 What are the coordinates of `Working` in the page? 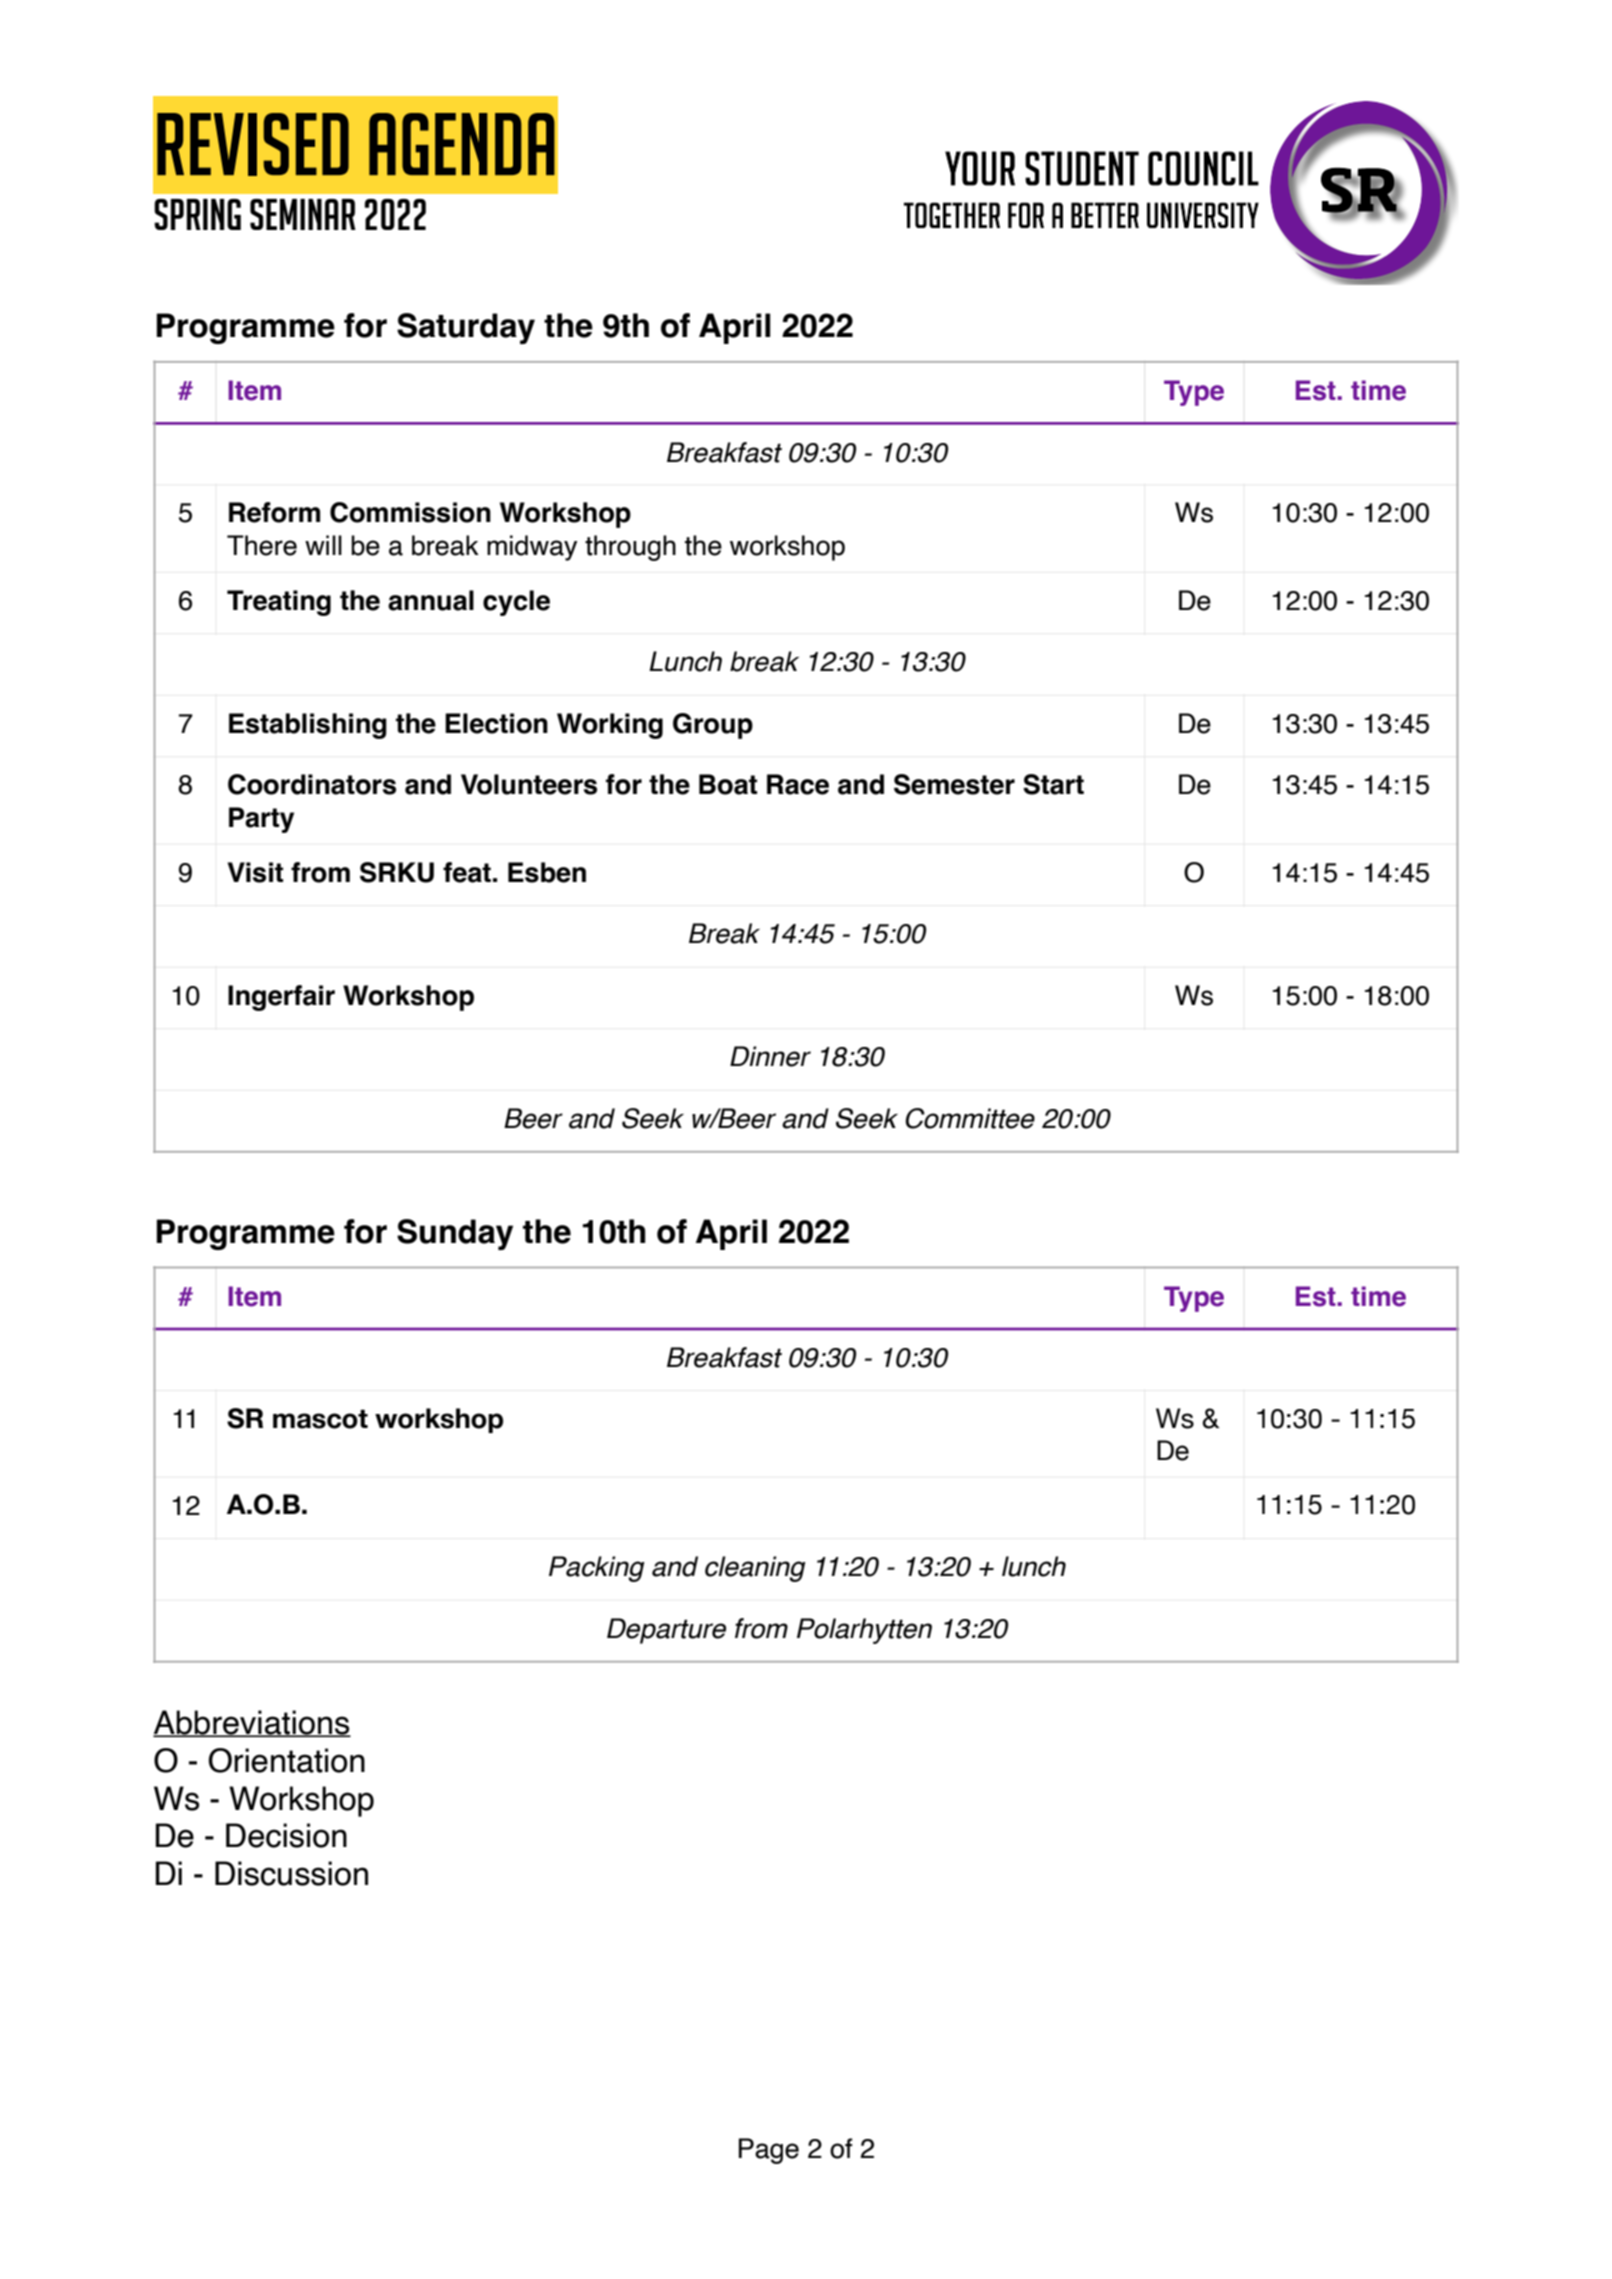 It's located at (610, 726).
